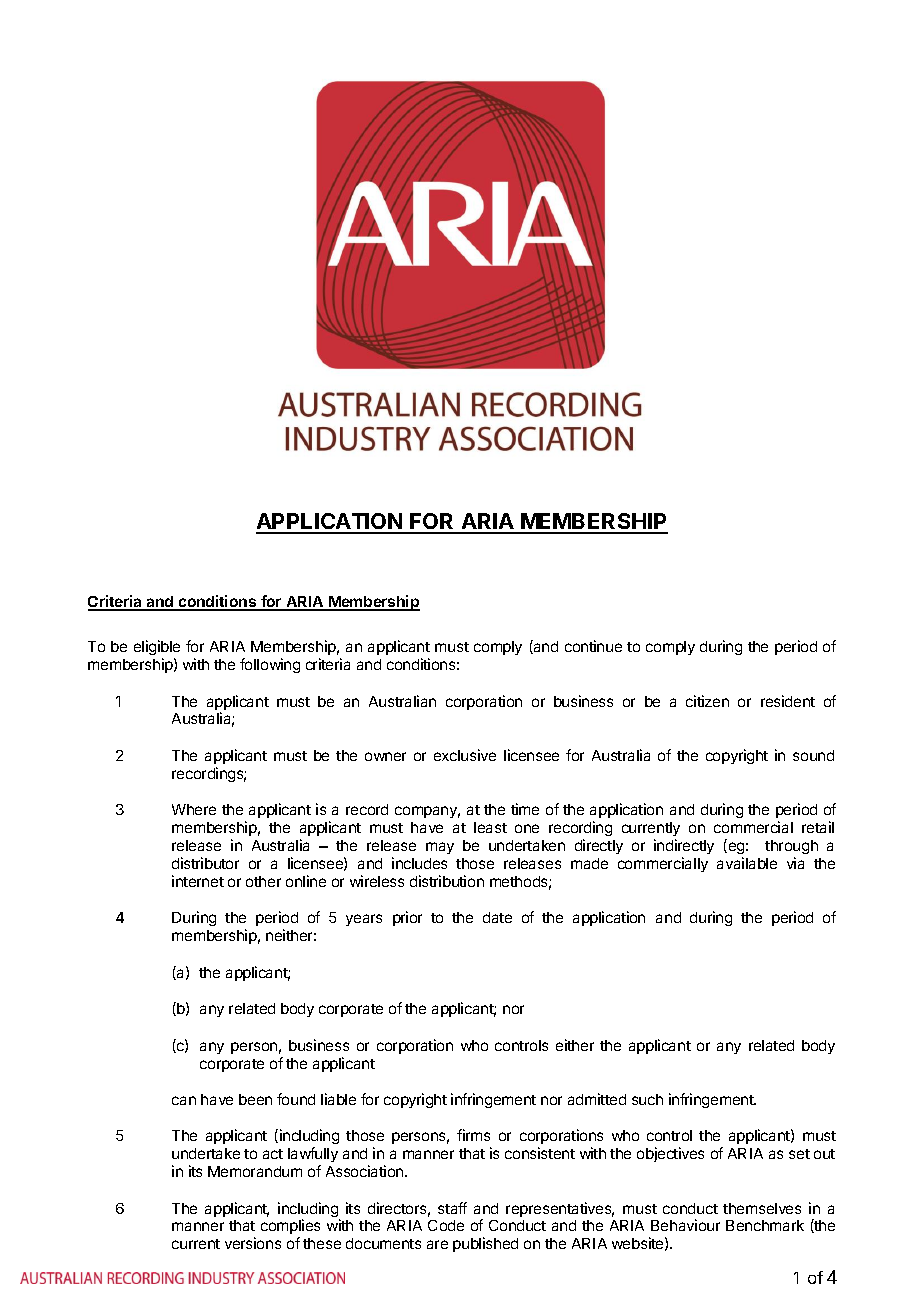  I want to click on time, so click(525, 809).
